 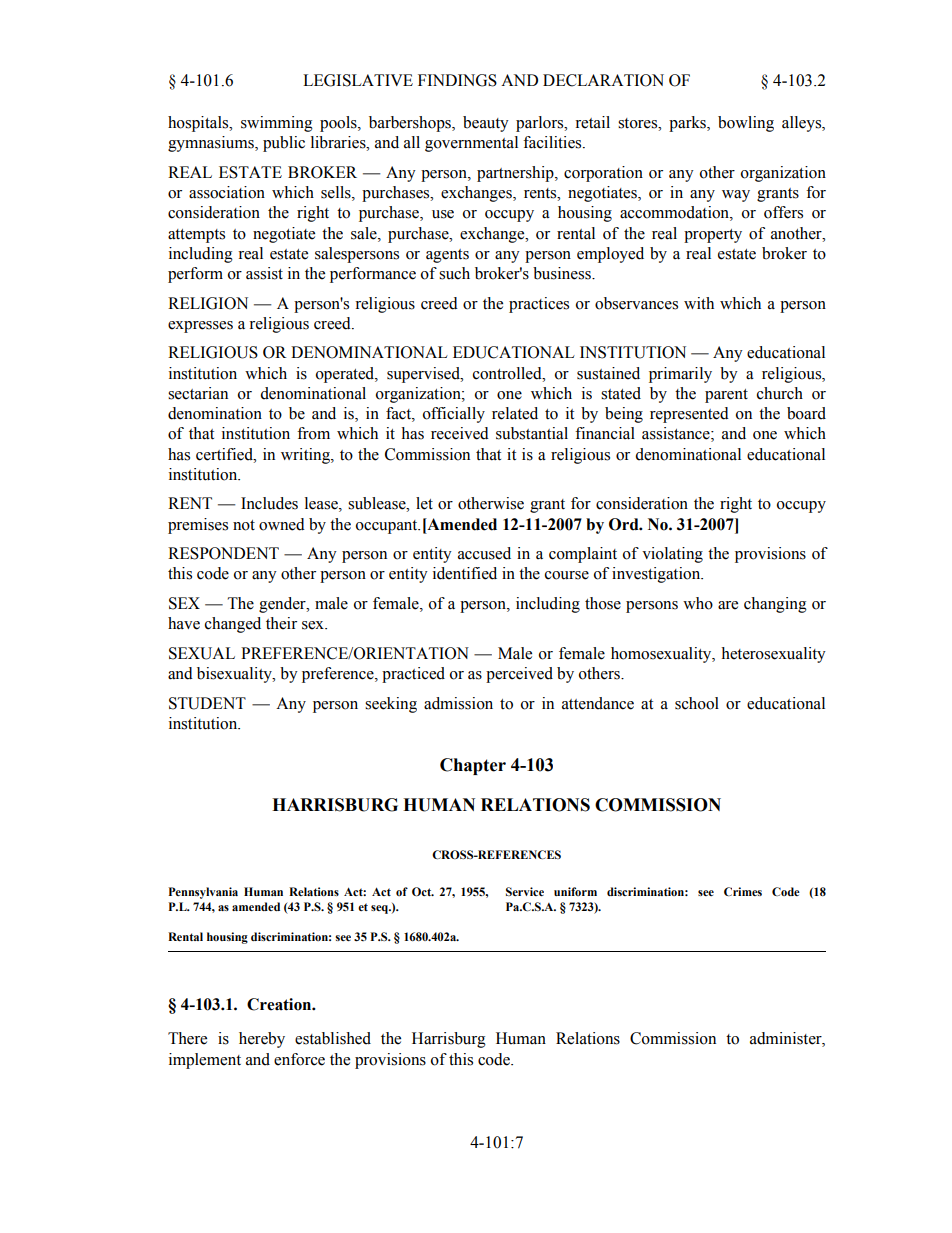 What do you see at coordinates (698, 603) in the image?
I see `who` at bounding box center [698, 603].
